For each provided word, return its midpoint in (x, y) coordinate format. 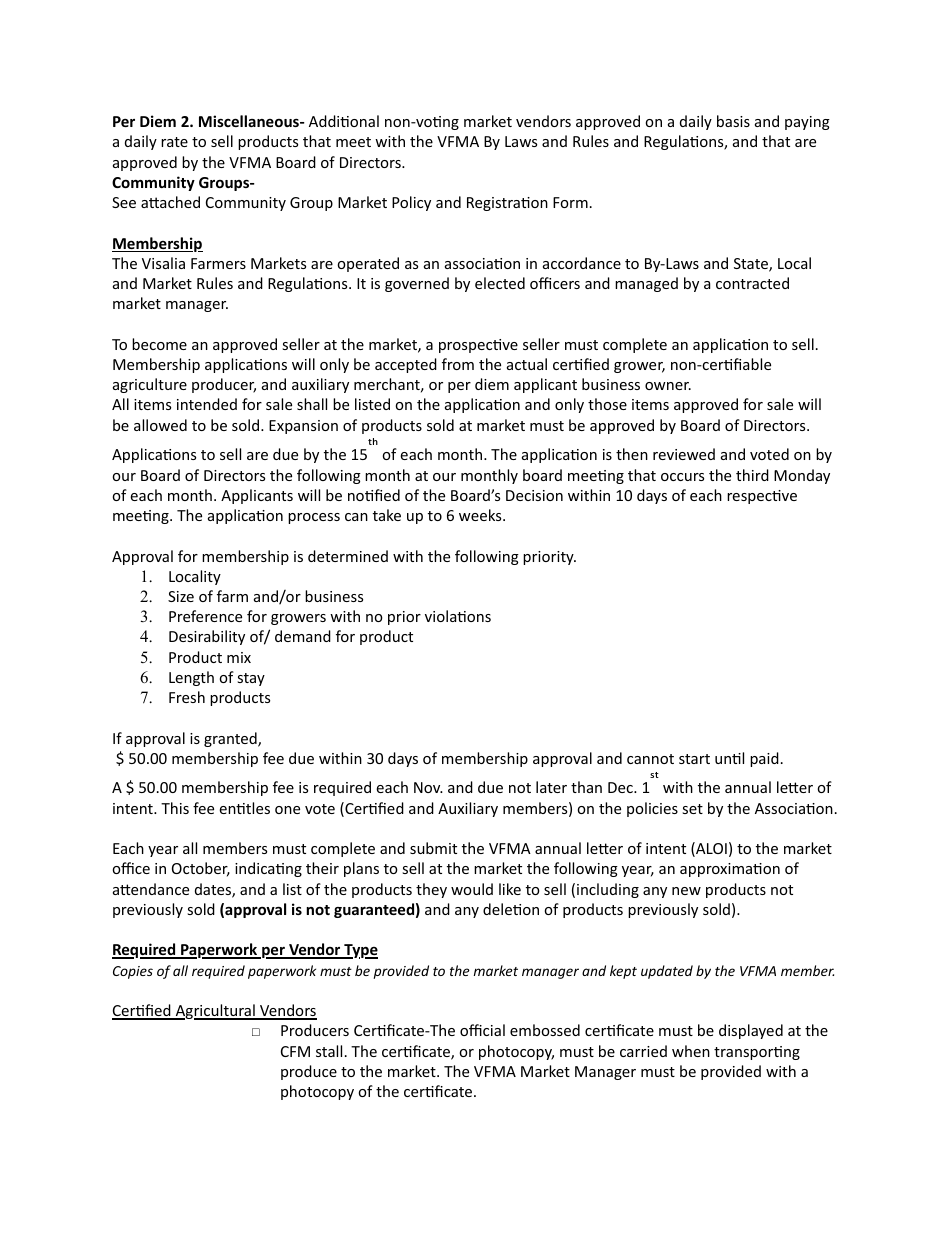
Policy (411, 203)
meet (353, 142)
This (175, 808)
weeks (481, 515)
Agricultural (215, 1012)
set (692, 809)
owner (668, 386)
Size (181, 596)
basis (733, 121)
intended (207, 404)
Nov (428, 787)
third (752, 475)
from (458, 364)
